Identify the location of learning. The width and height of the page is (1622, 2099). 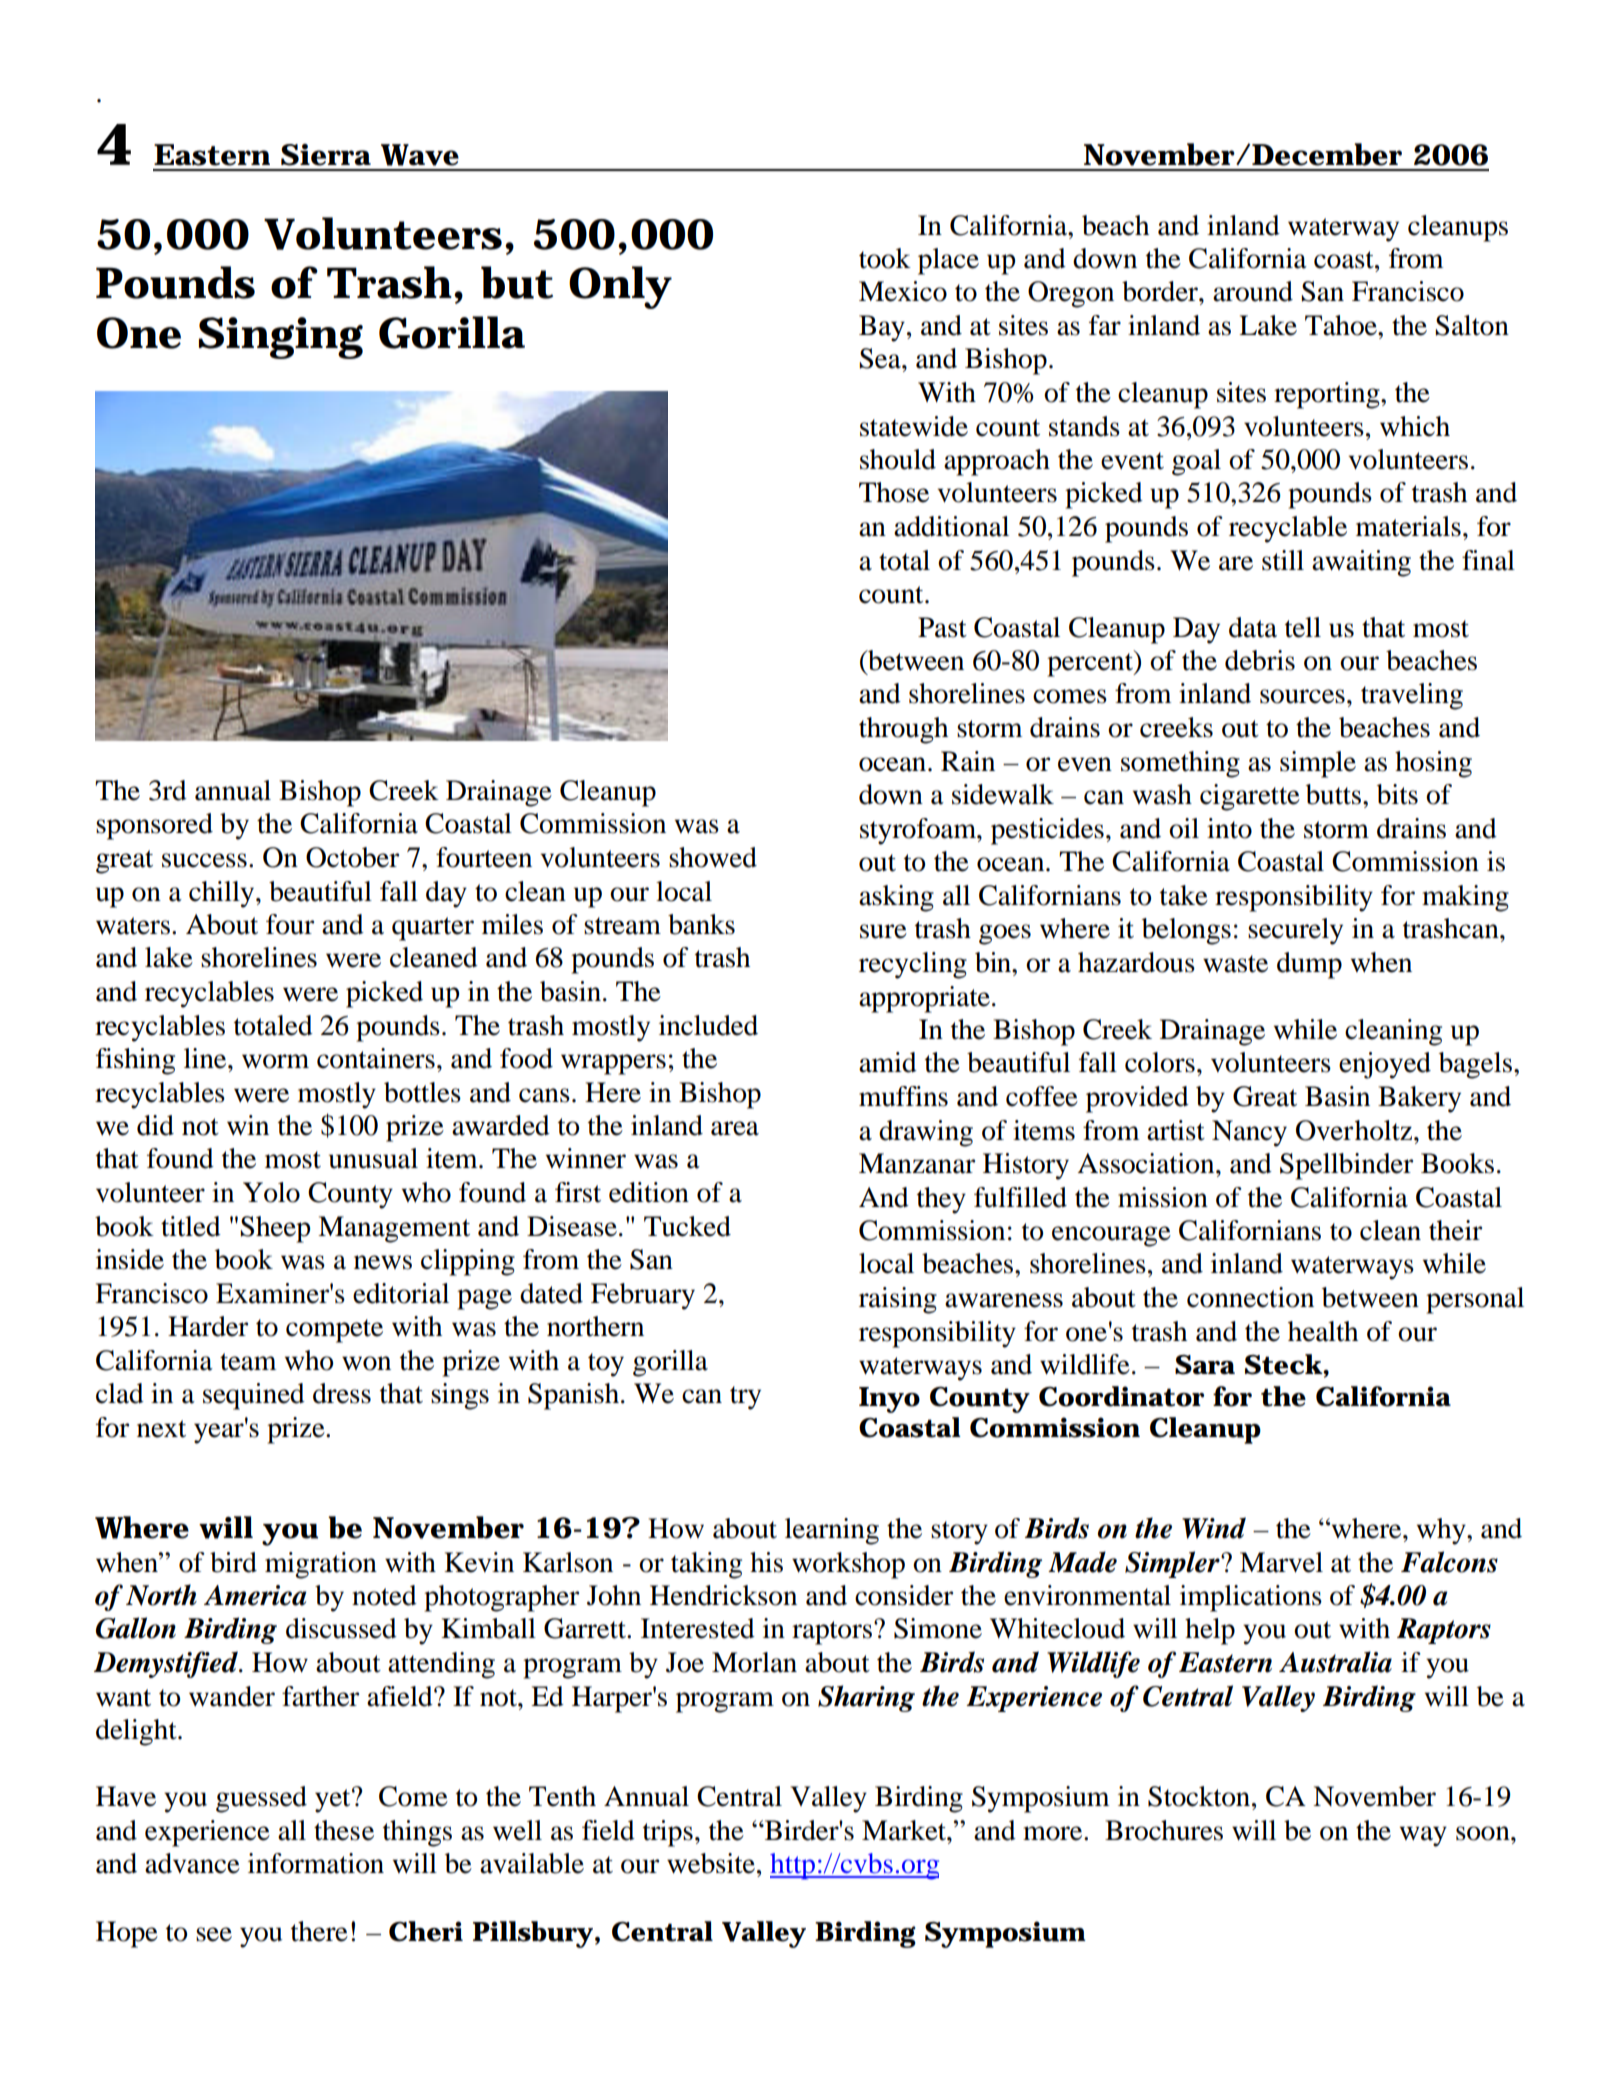
(832, 1531).
